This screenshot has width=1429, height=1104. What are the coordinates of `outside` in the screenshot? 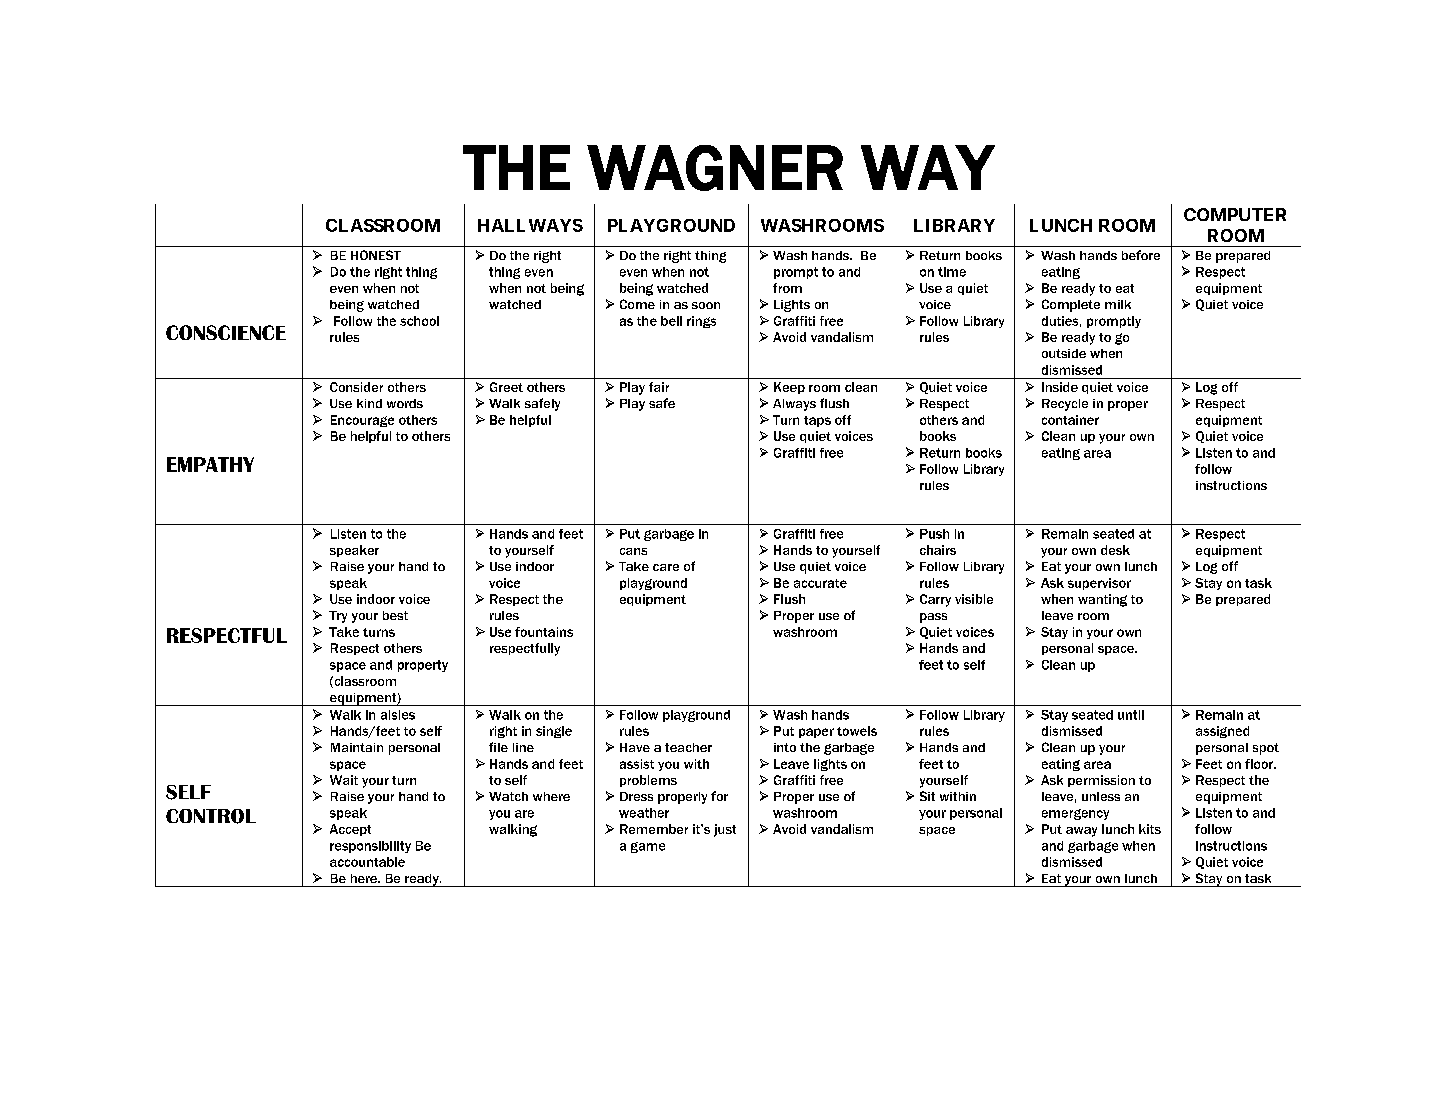 It's located at (1064, 353).
